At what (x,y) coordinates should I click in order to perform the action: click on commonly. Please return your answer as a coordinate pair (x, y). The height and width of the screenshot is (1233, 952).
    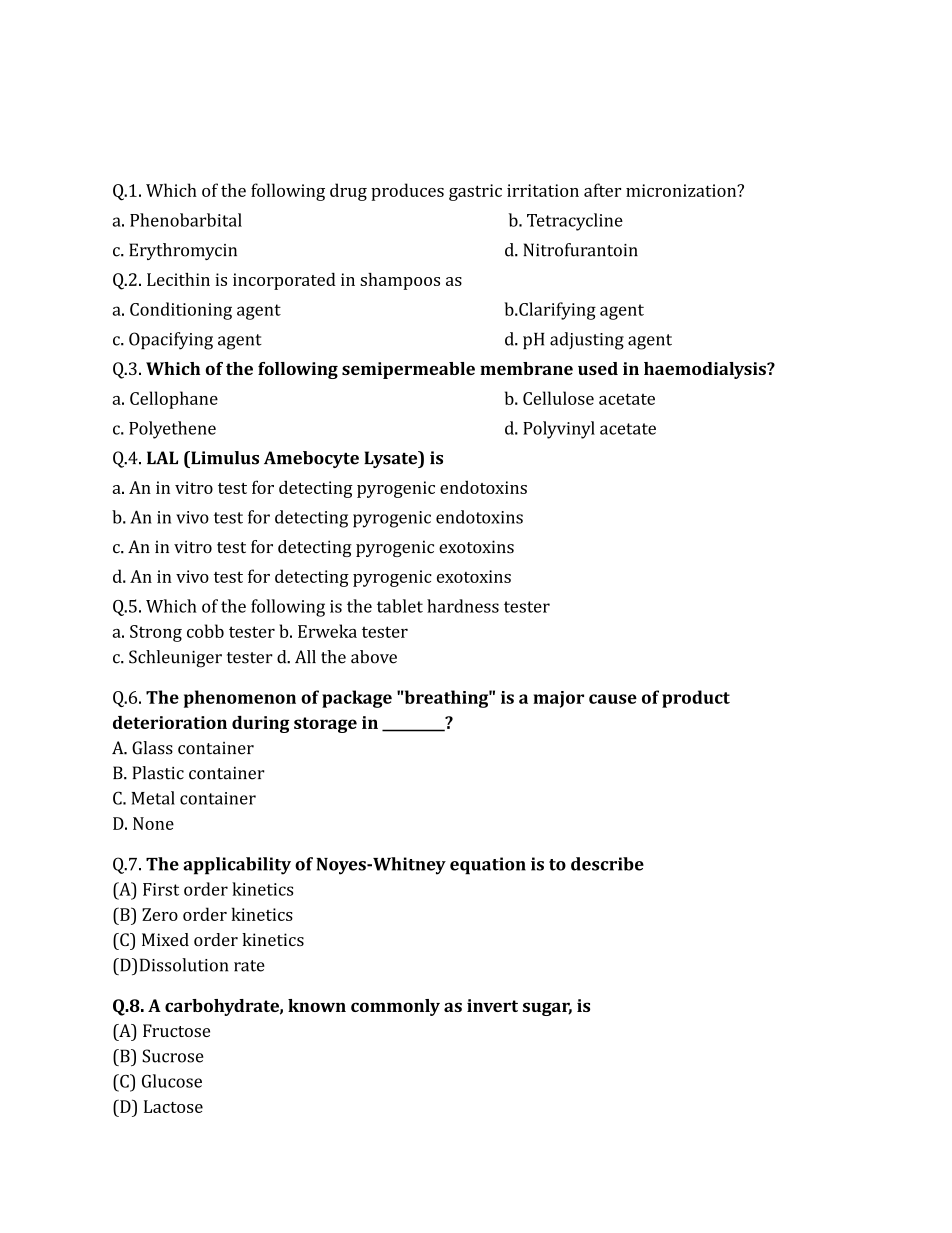
    Looking at the image, I should click on (395, 1007).
